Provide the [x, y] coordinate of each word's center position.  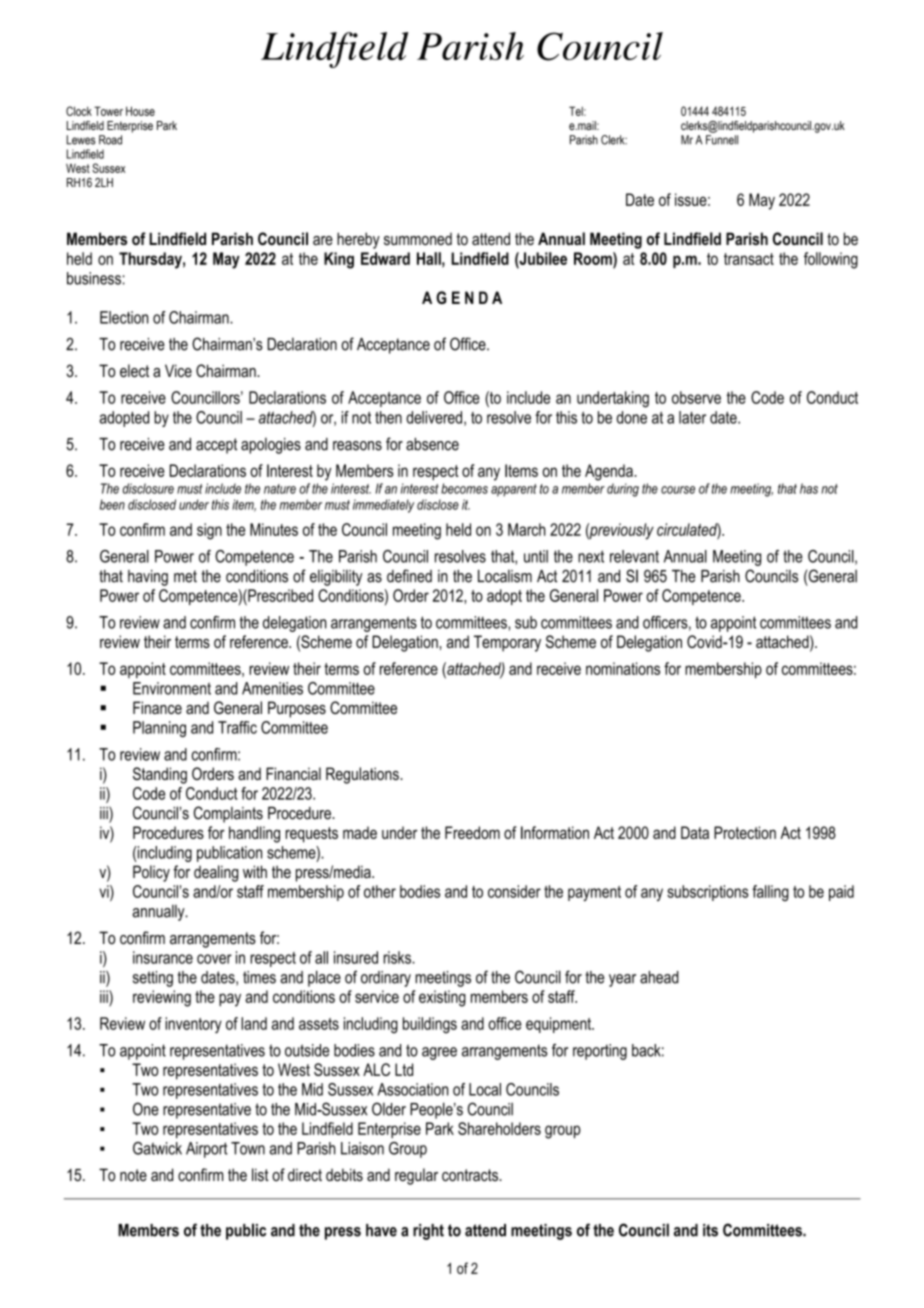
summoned [418, 239]
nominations [623, 668]
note [133, 1175]
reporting [600, 1052]
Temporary [507, 643]
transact [749, 259]
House [140, 111]
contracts [471, 1175]
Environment [172, 688]
